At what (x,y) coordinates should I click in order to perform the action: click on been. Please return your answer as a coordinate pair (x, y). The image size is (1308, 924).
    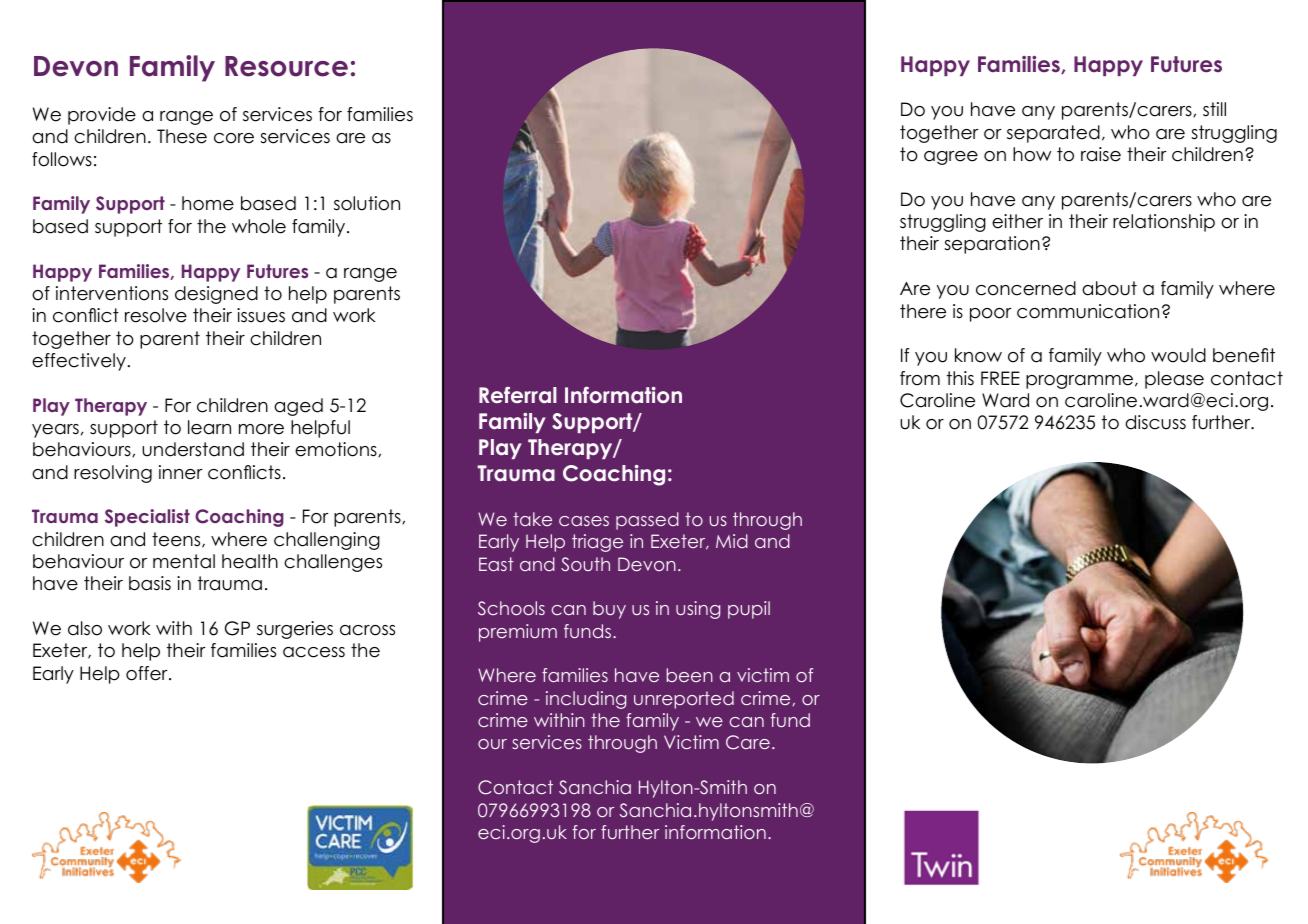
    Looking at the image, I should click on (690, 675).
